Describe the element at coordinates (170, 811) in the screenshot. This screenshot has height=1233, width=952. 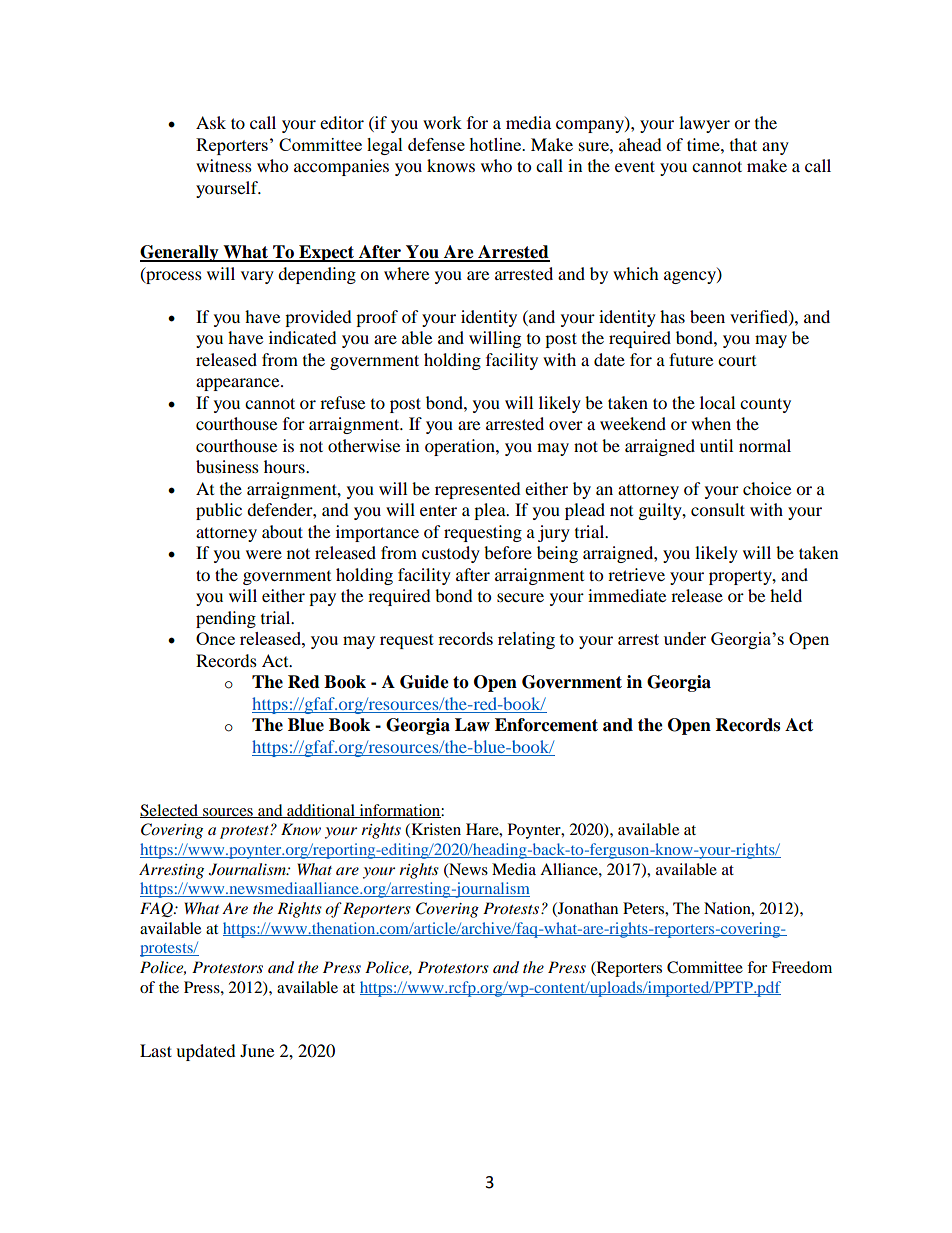
I see `Selected` at that location.
